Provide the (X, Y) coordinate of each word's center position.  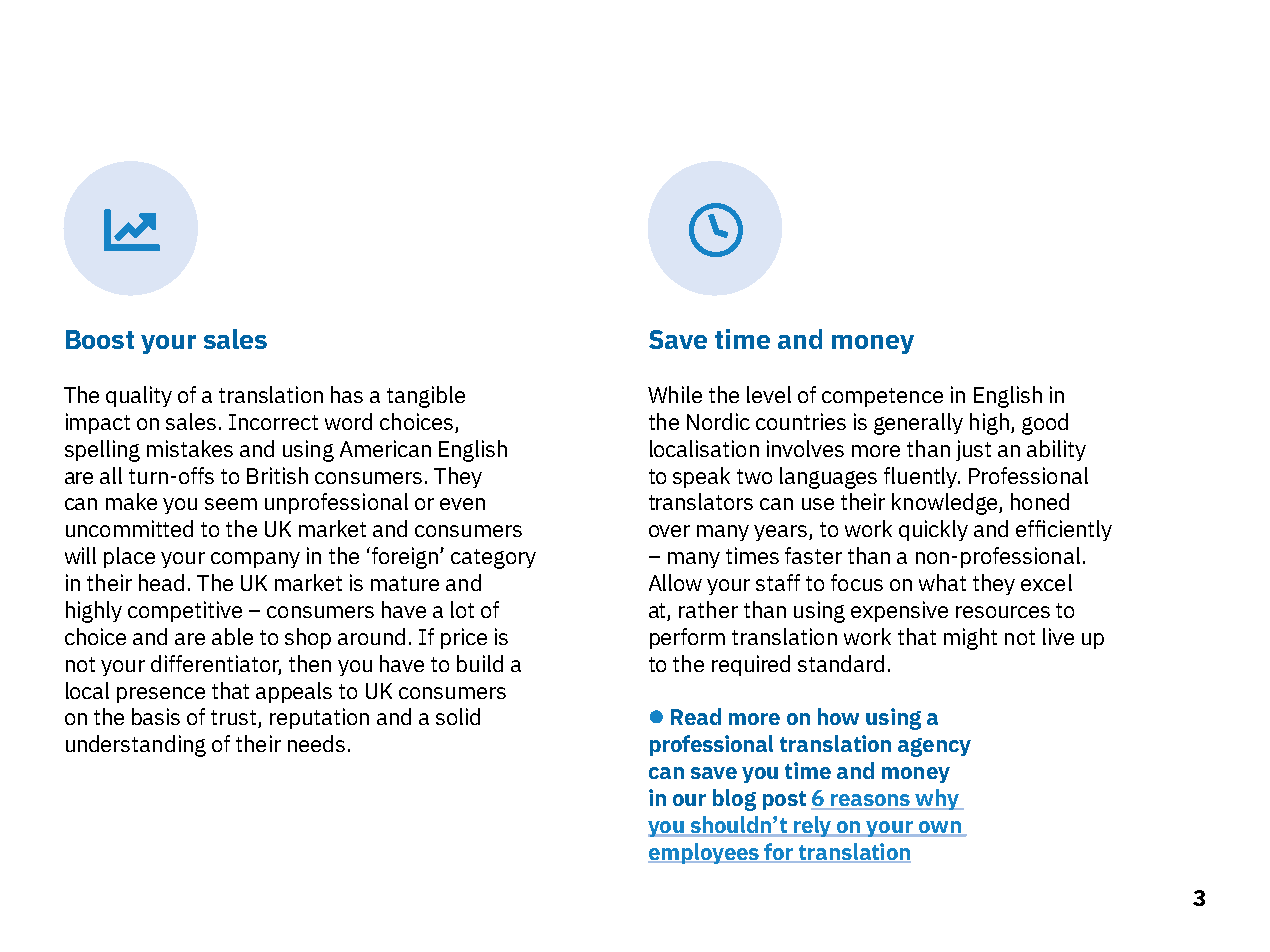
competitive (185, 611)
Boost (100, 339)
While (675, 394)
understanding (136, 746)
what (942, 582)
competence (882, 397)
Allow (675, 582)
